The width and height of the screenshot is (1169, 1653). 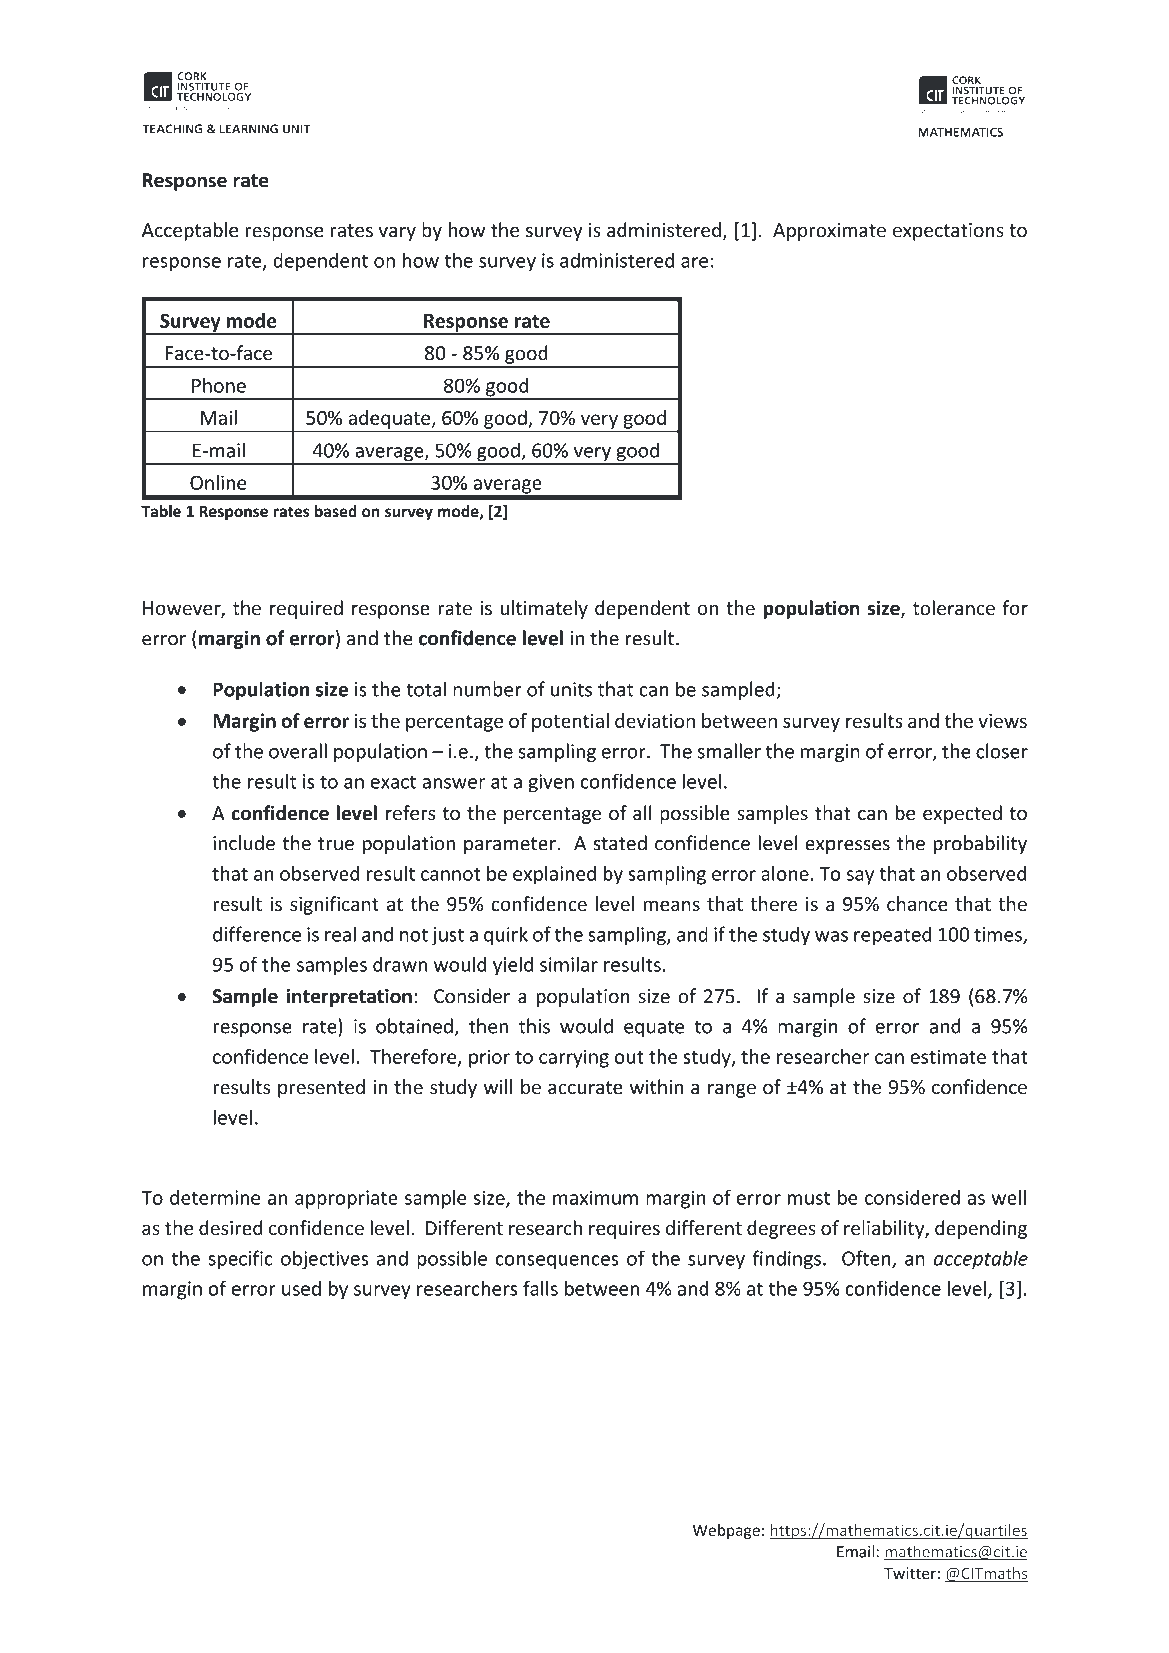 I want to click on Webpage, so click(x=726, y=1531).
